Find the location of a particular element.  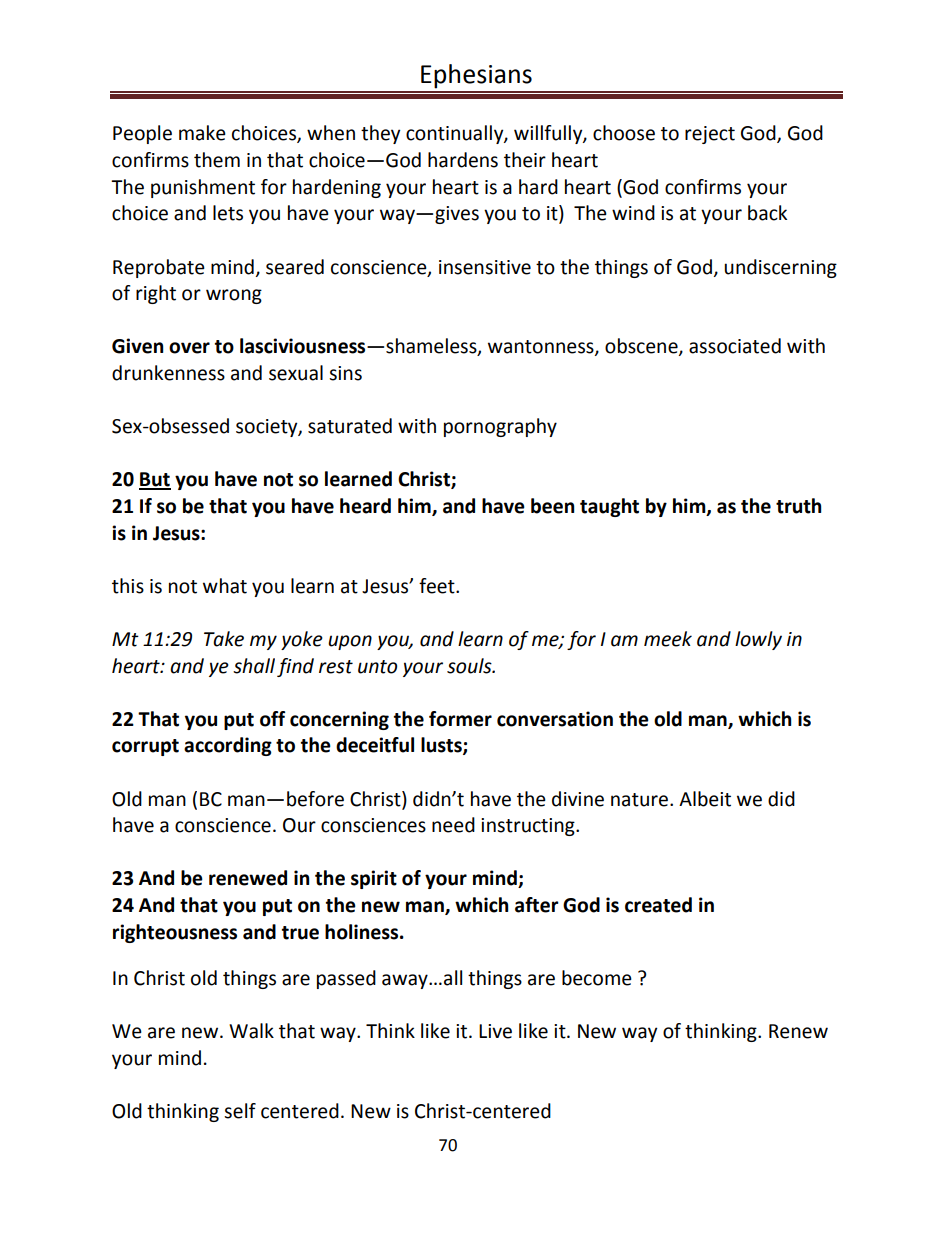

self is located at coordinates (240, 1111).
